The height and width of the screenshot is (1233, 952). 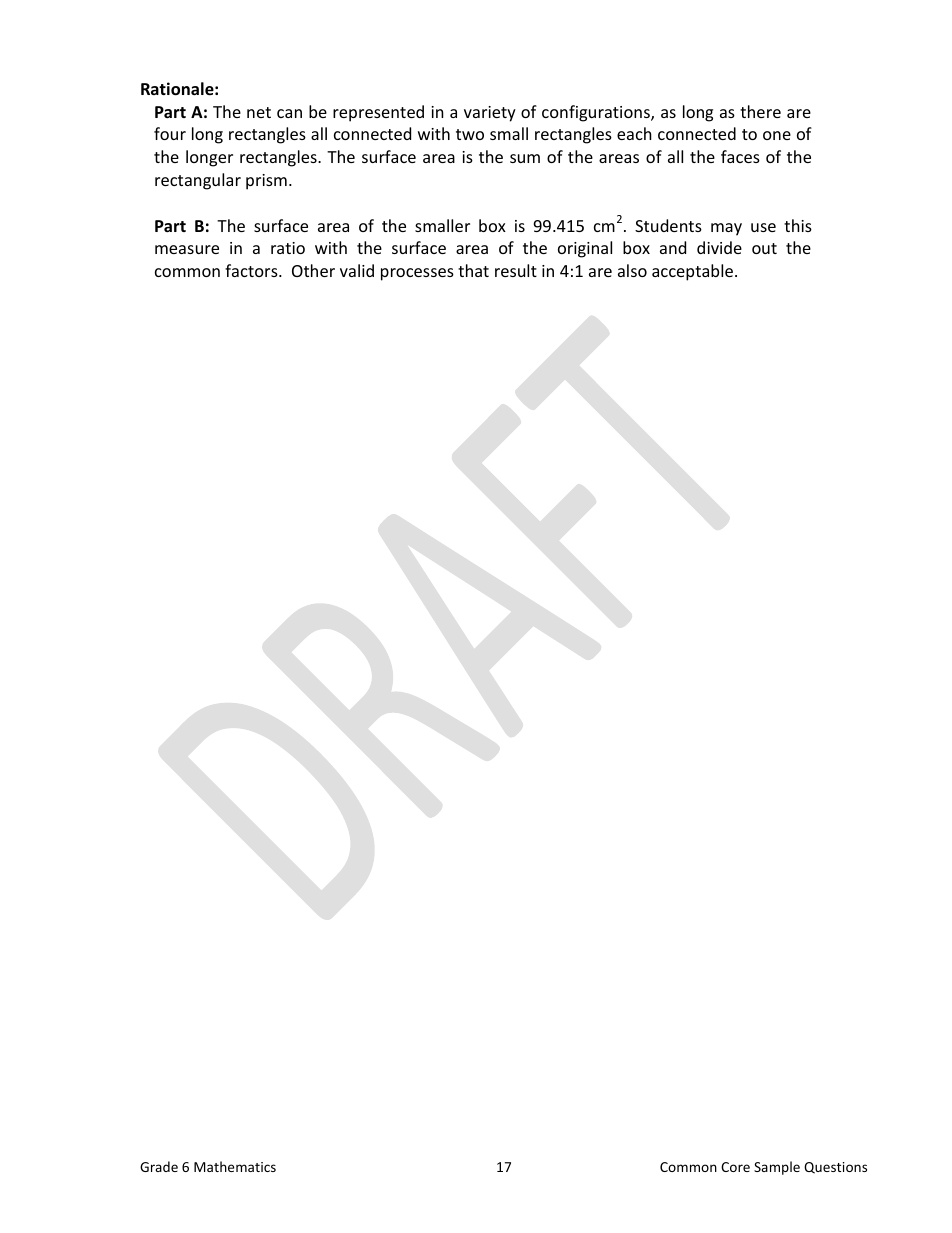 I want to click on net, so click(x=259, y=112).
